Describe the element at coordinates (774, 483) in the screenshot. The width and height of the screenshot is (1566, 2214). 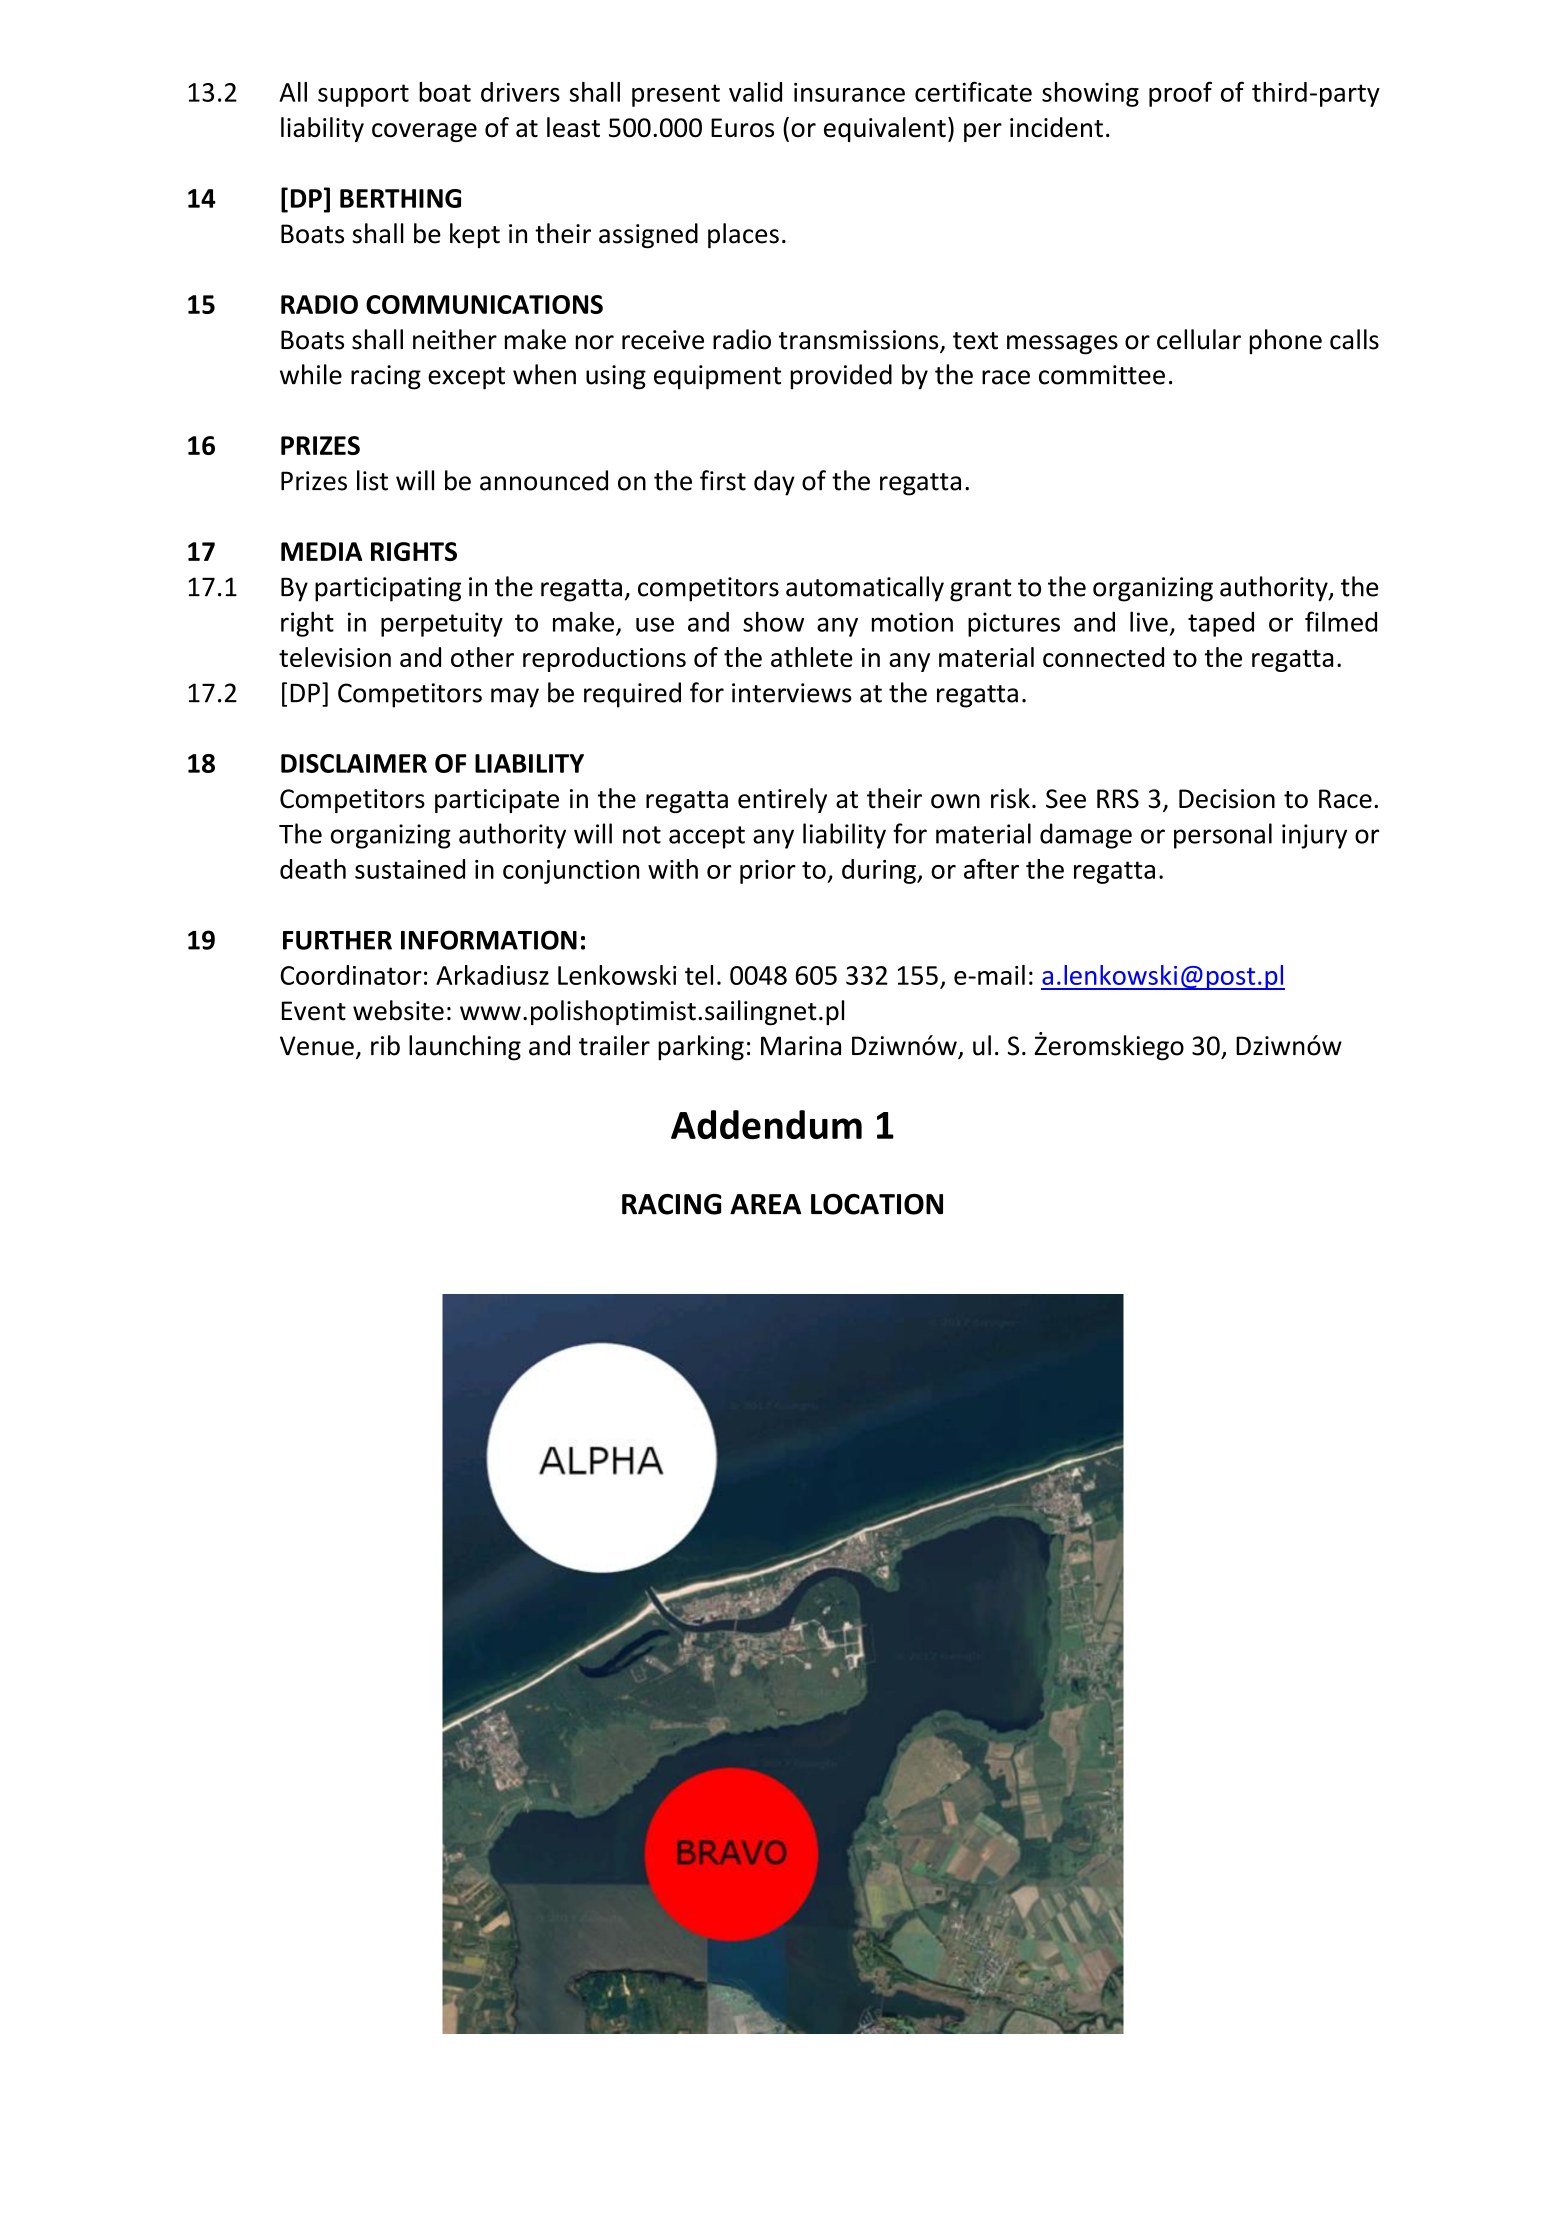
I see `day` at that location.
